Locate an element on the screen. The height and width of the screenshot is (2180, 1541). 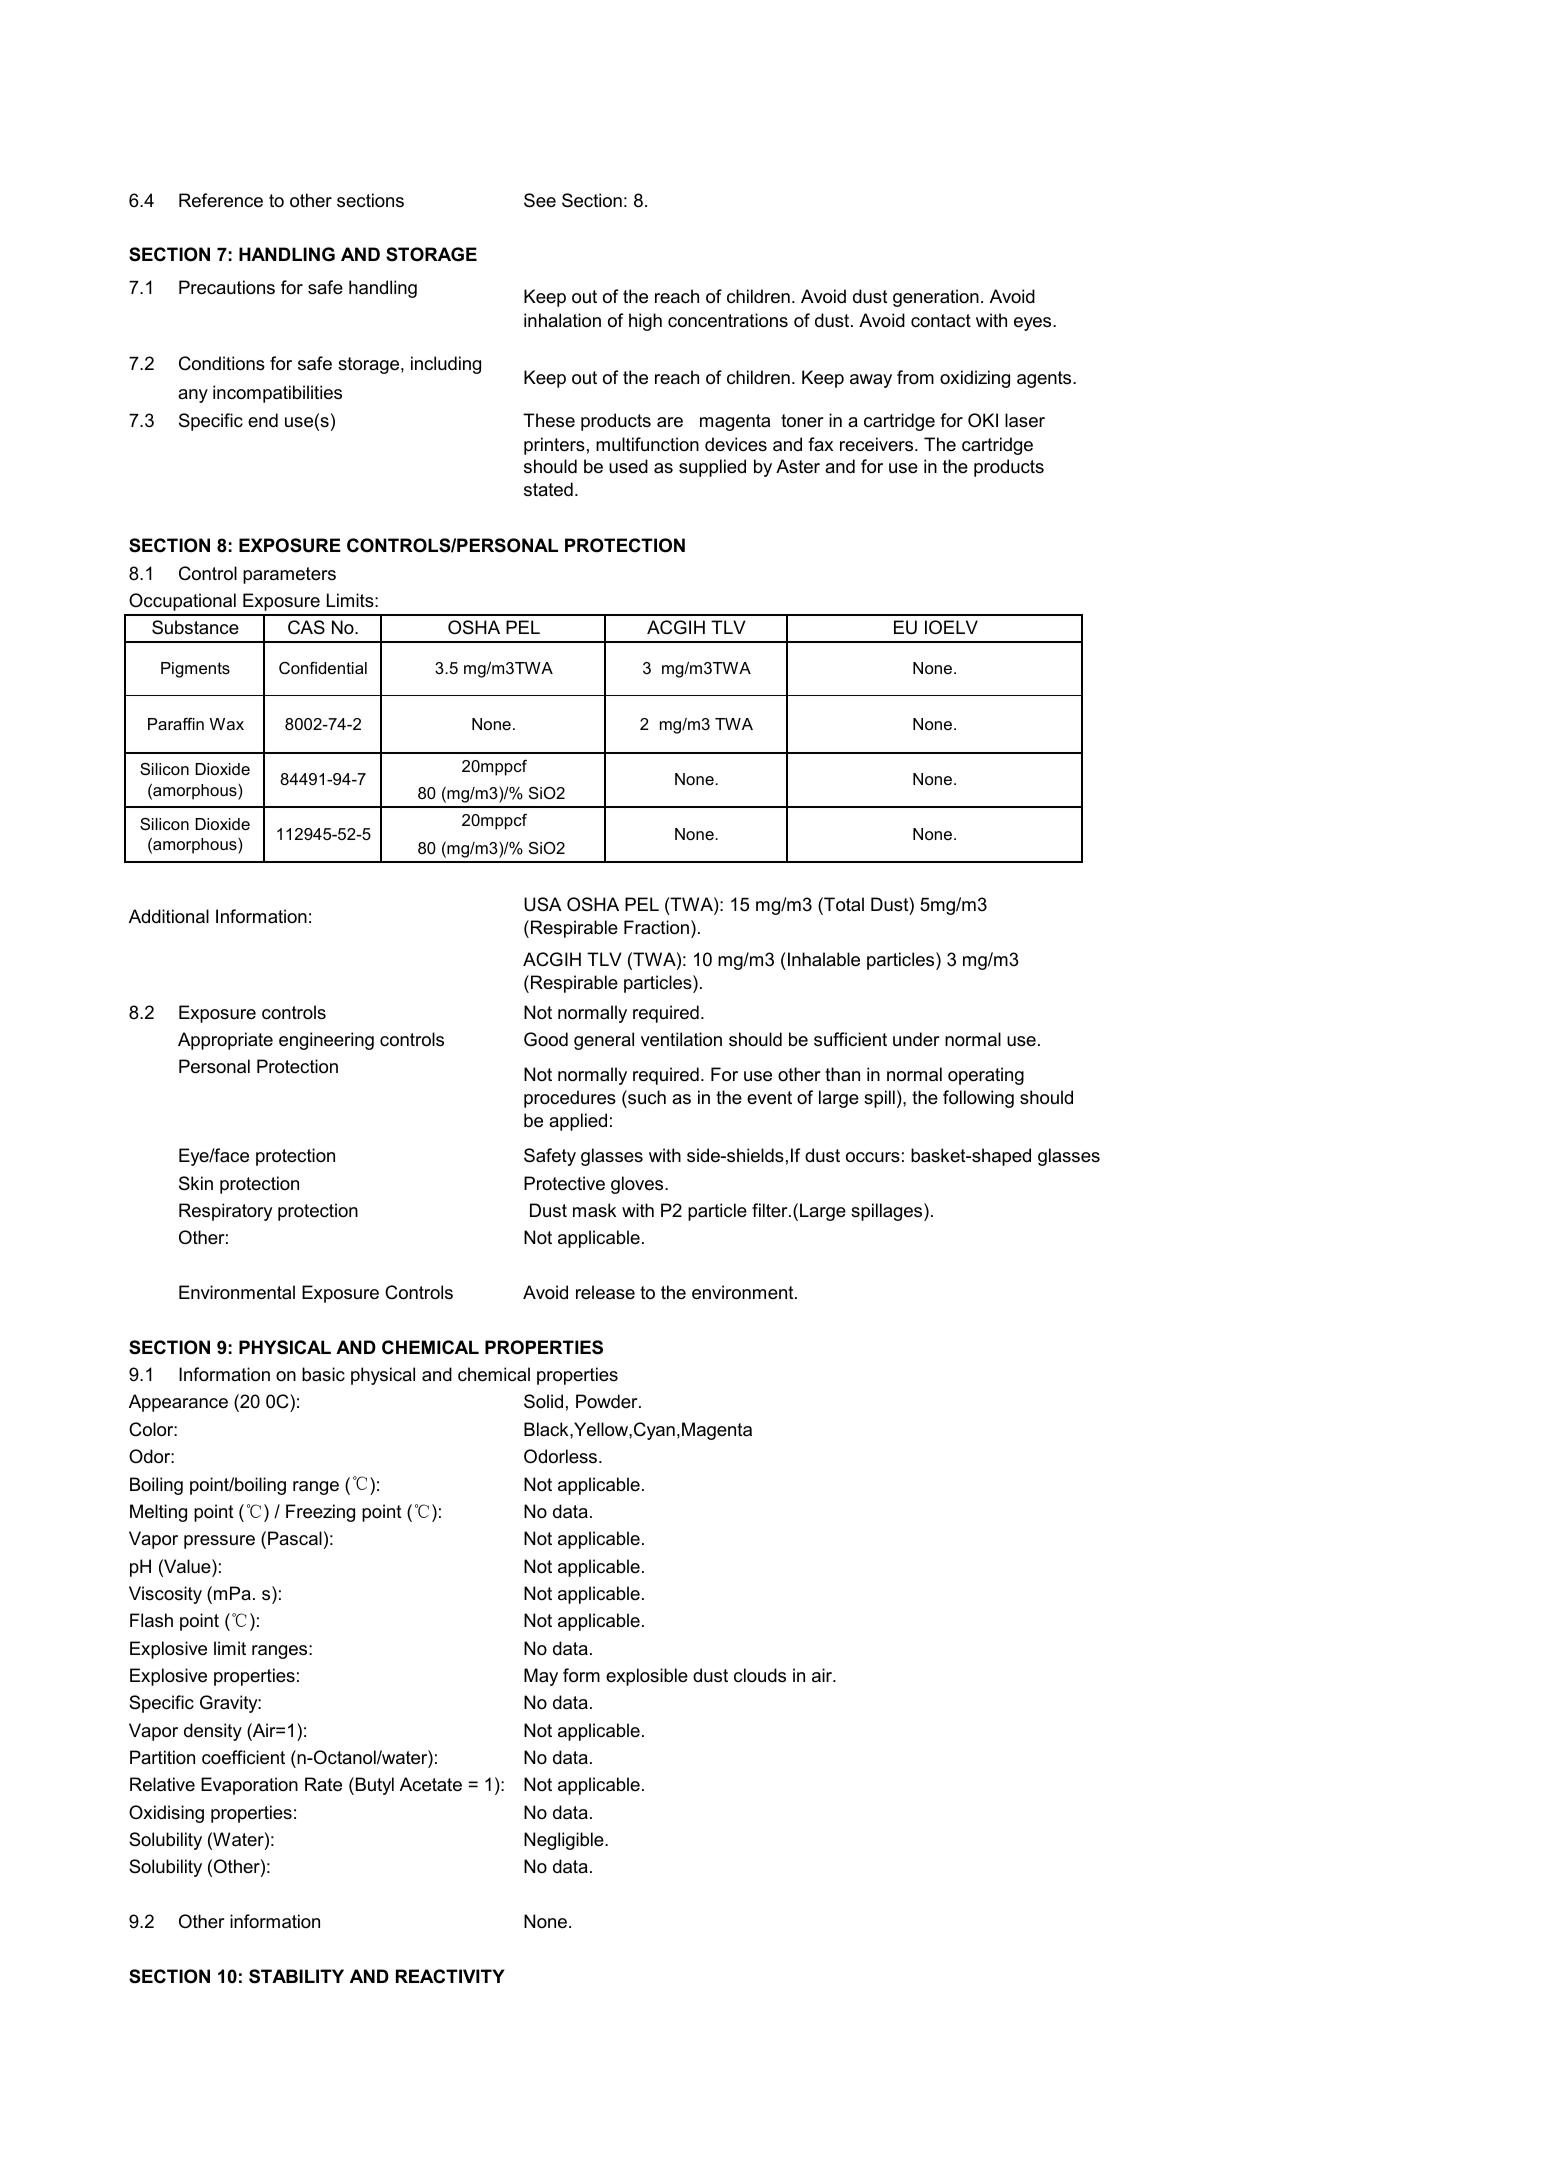
Wax is located at coordinates (227, 724).
